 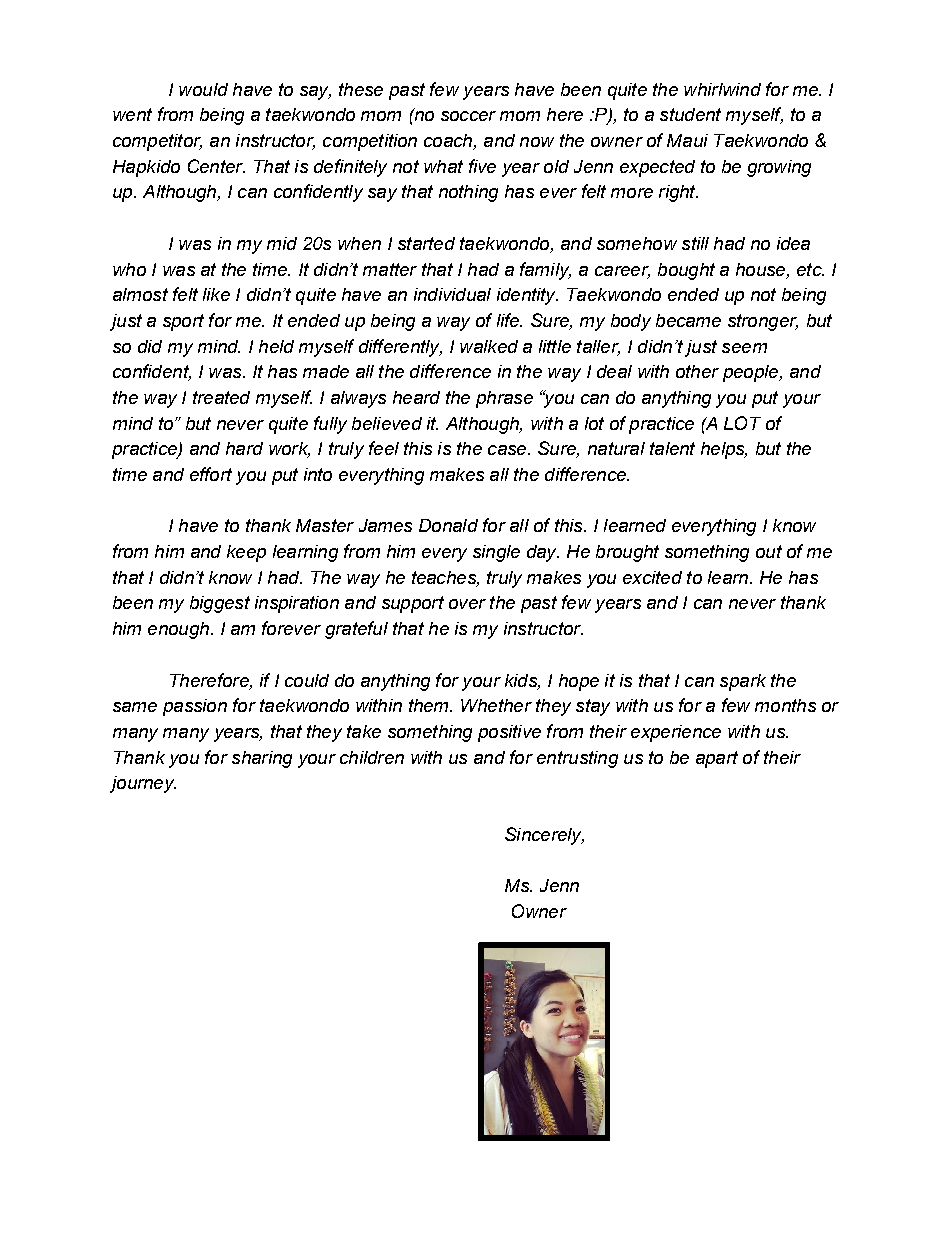 I want to click on over, so click(x=467, y=604).
